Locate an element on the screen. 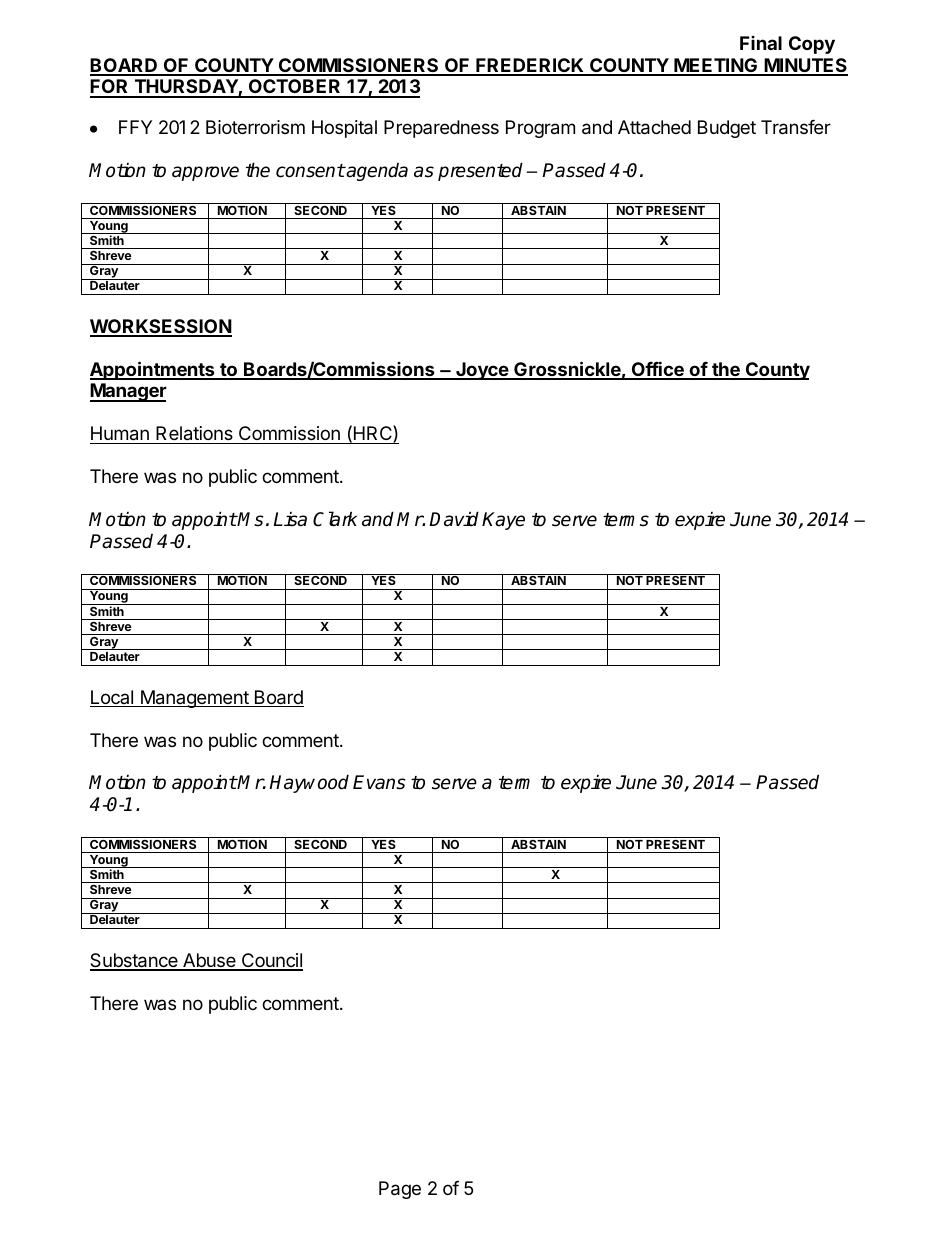 The width and height of the screenshot is (952, 1233). FOR is located at coordinates (110, 88).
